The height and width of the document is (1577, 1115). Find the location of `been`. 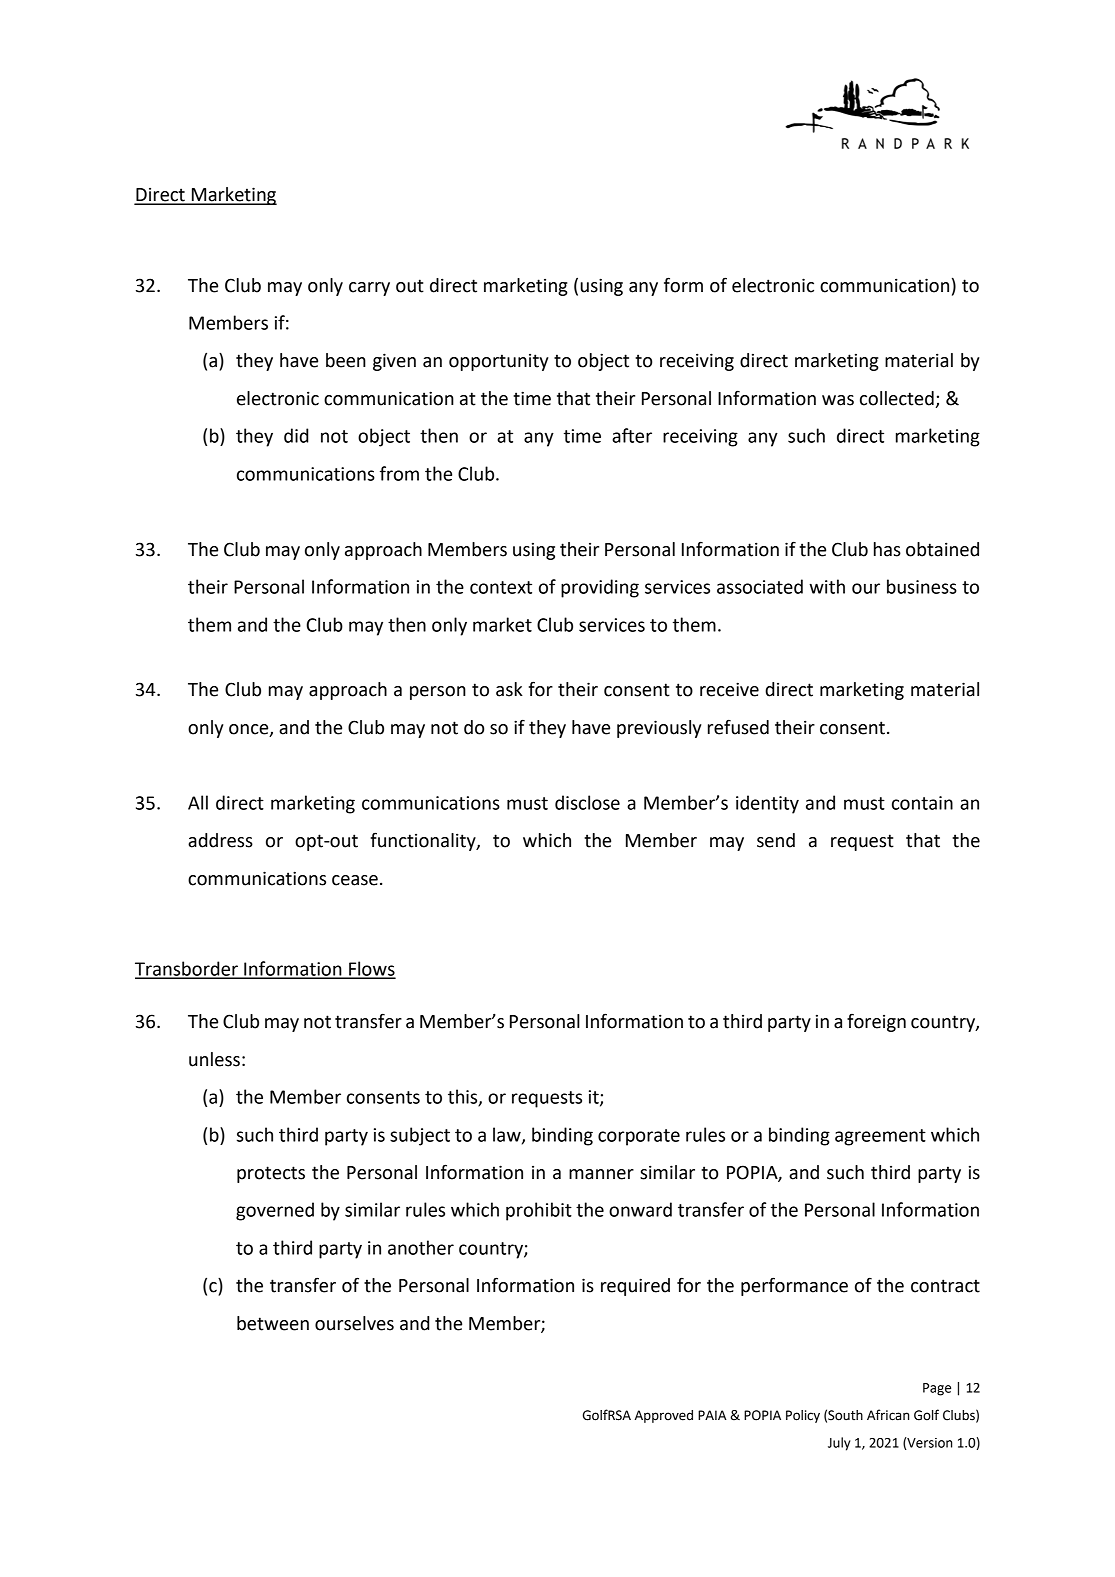

been is located at coordinates (346, 360).
